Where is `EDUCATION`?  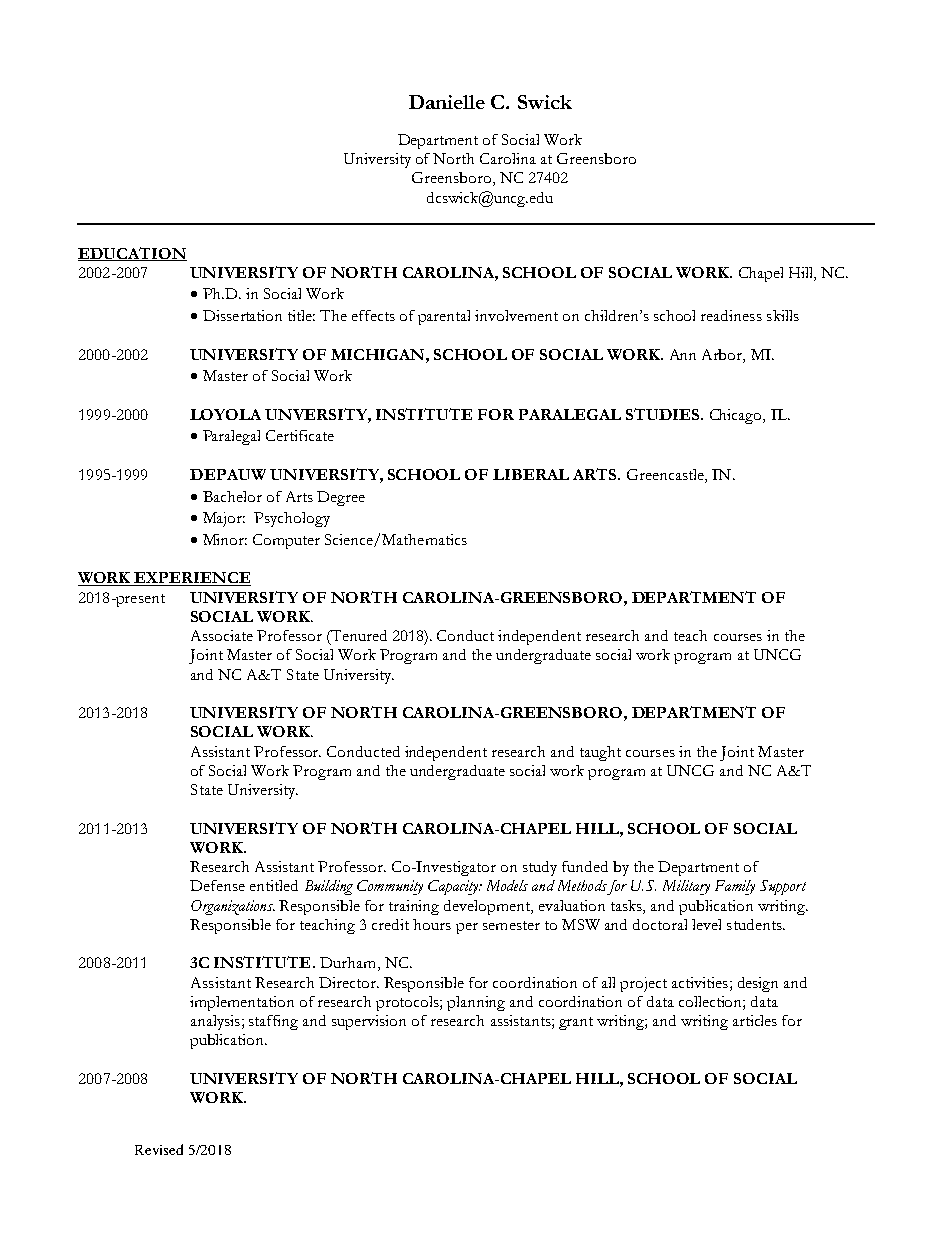
EDUCATION is located at coordinates (132, 254).
